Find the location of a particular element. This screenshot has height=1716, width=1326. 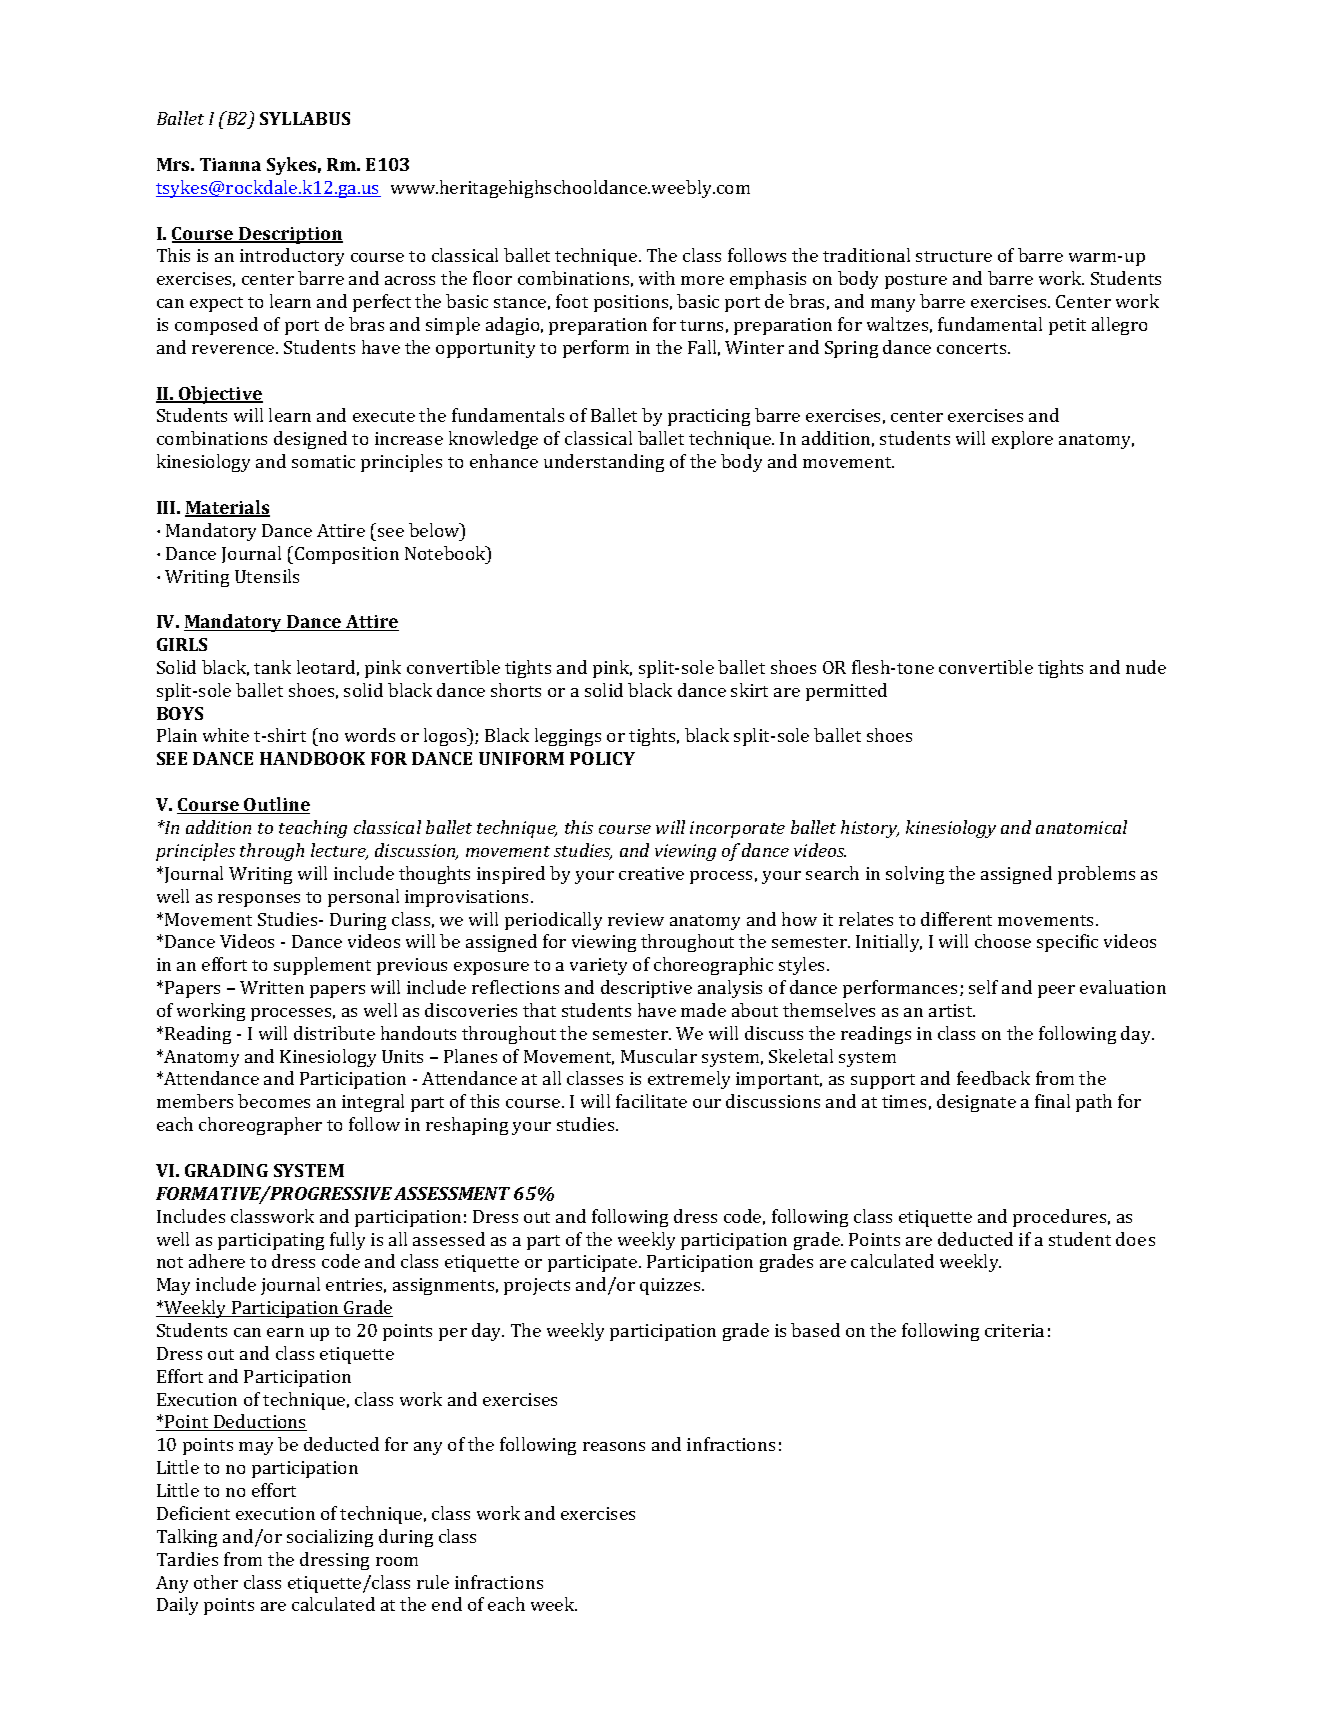

lecture is located at coordinates (339, 851).
